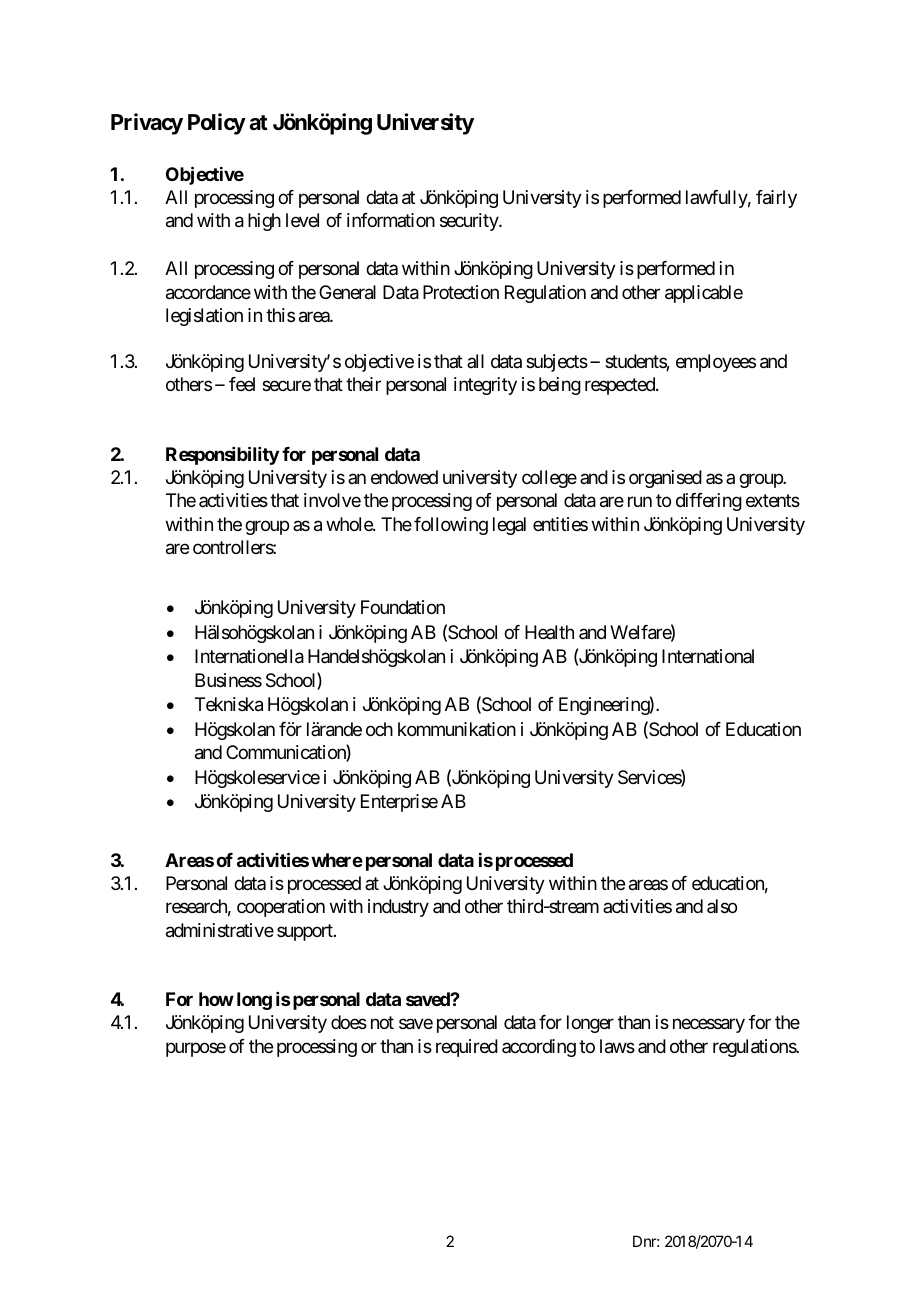  What do you see at coordinates (722, 906) in the image?
I see `also` at bounding box center [722, 906].
